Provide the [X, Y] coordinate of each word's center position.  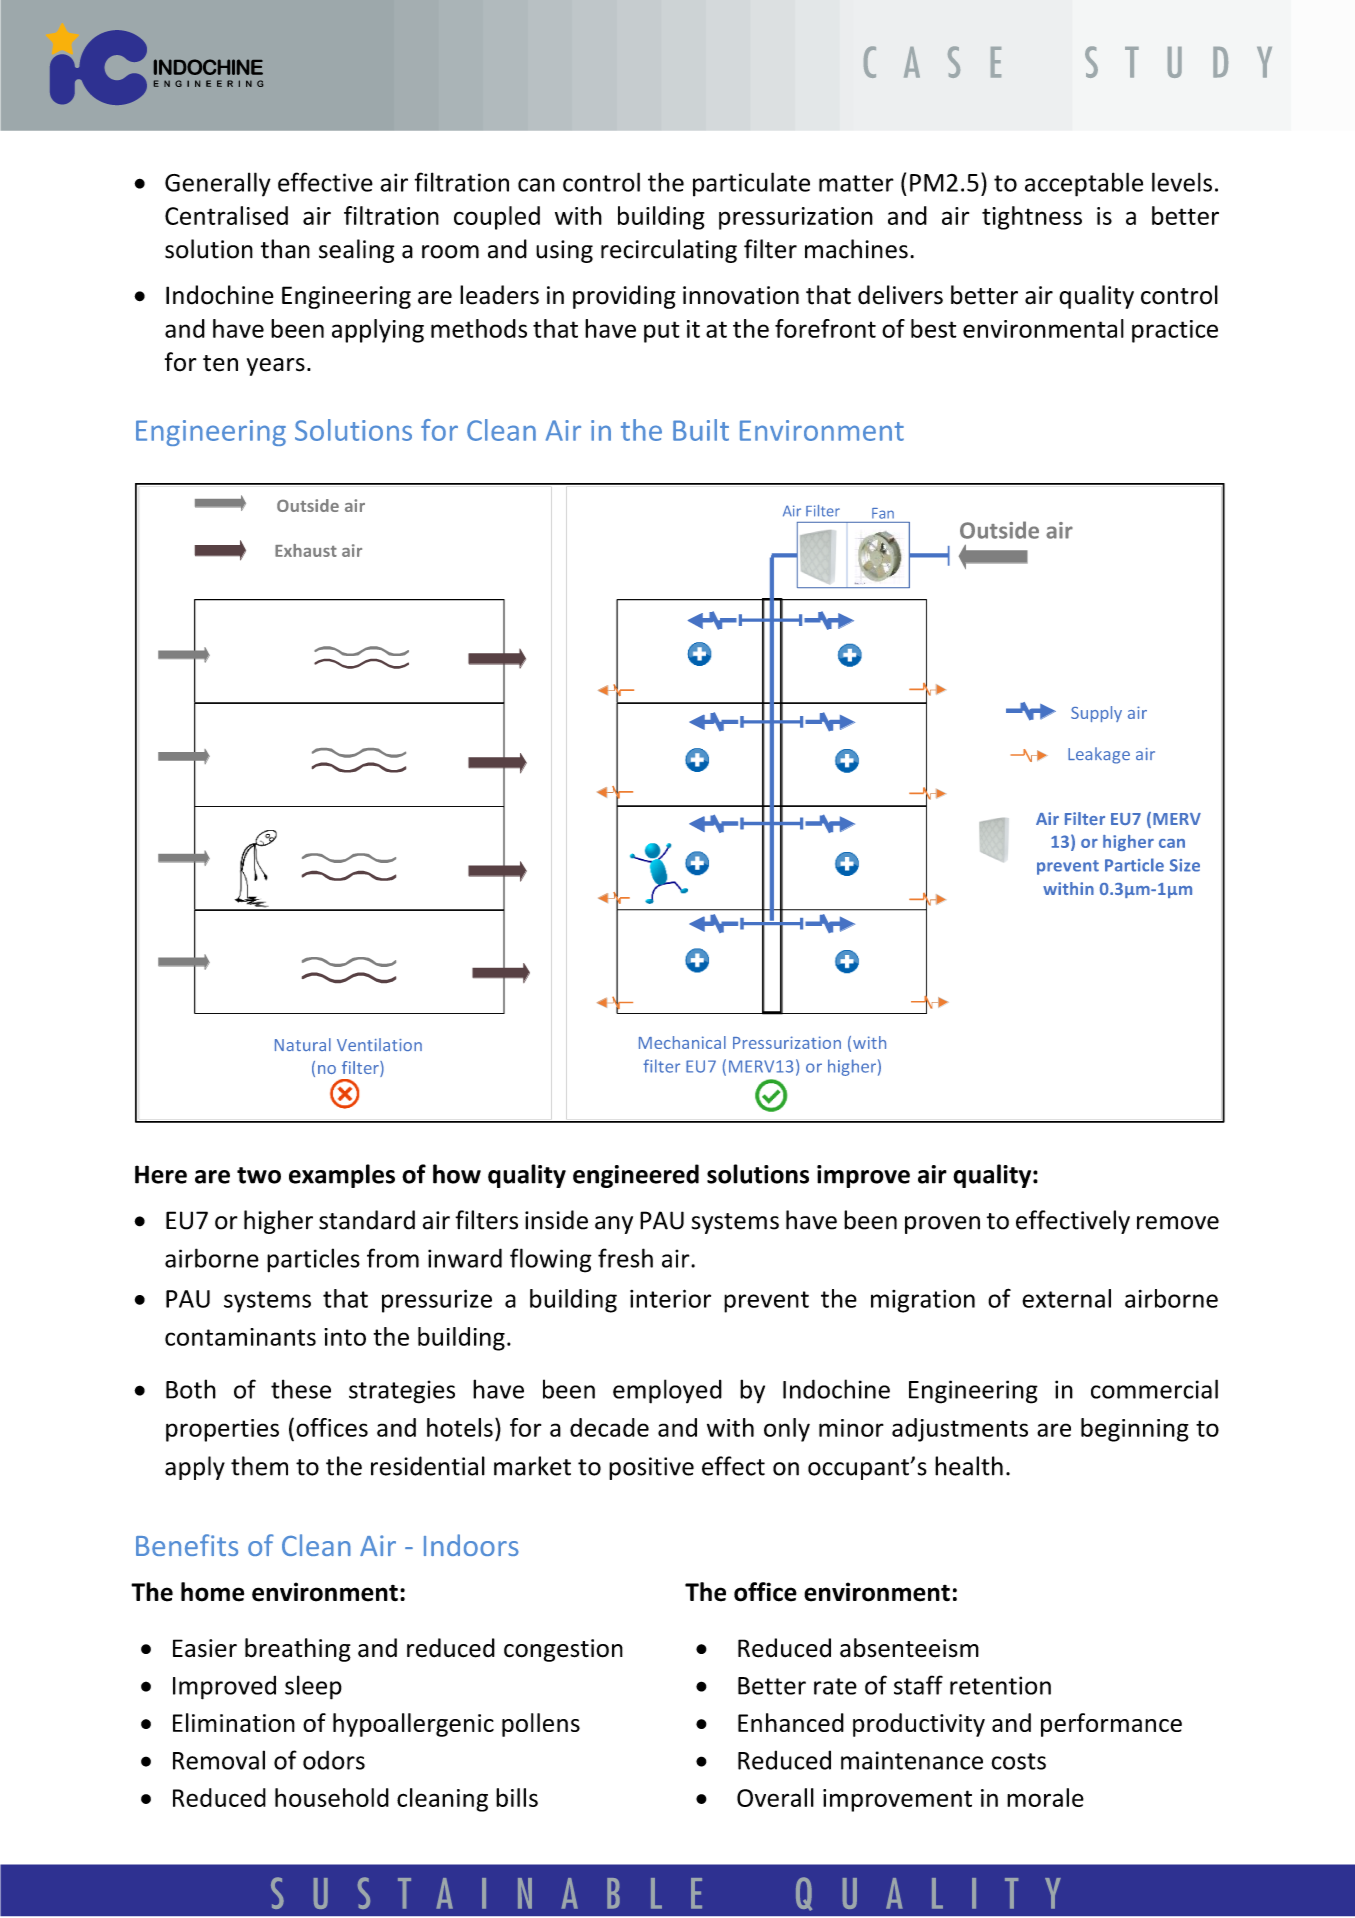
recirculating [669, 251]
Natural [303, 1044]
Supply [1096, 714]
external [1066, 1298]
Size [1185, 865]
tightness [1032, 218]
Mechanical [682, 1042]
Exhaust [306, 550]
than [285, 249]
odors [334, 1760]
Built [701, 430]
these [301, 1389]
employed [667, 1391]
